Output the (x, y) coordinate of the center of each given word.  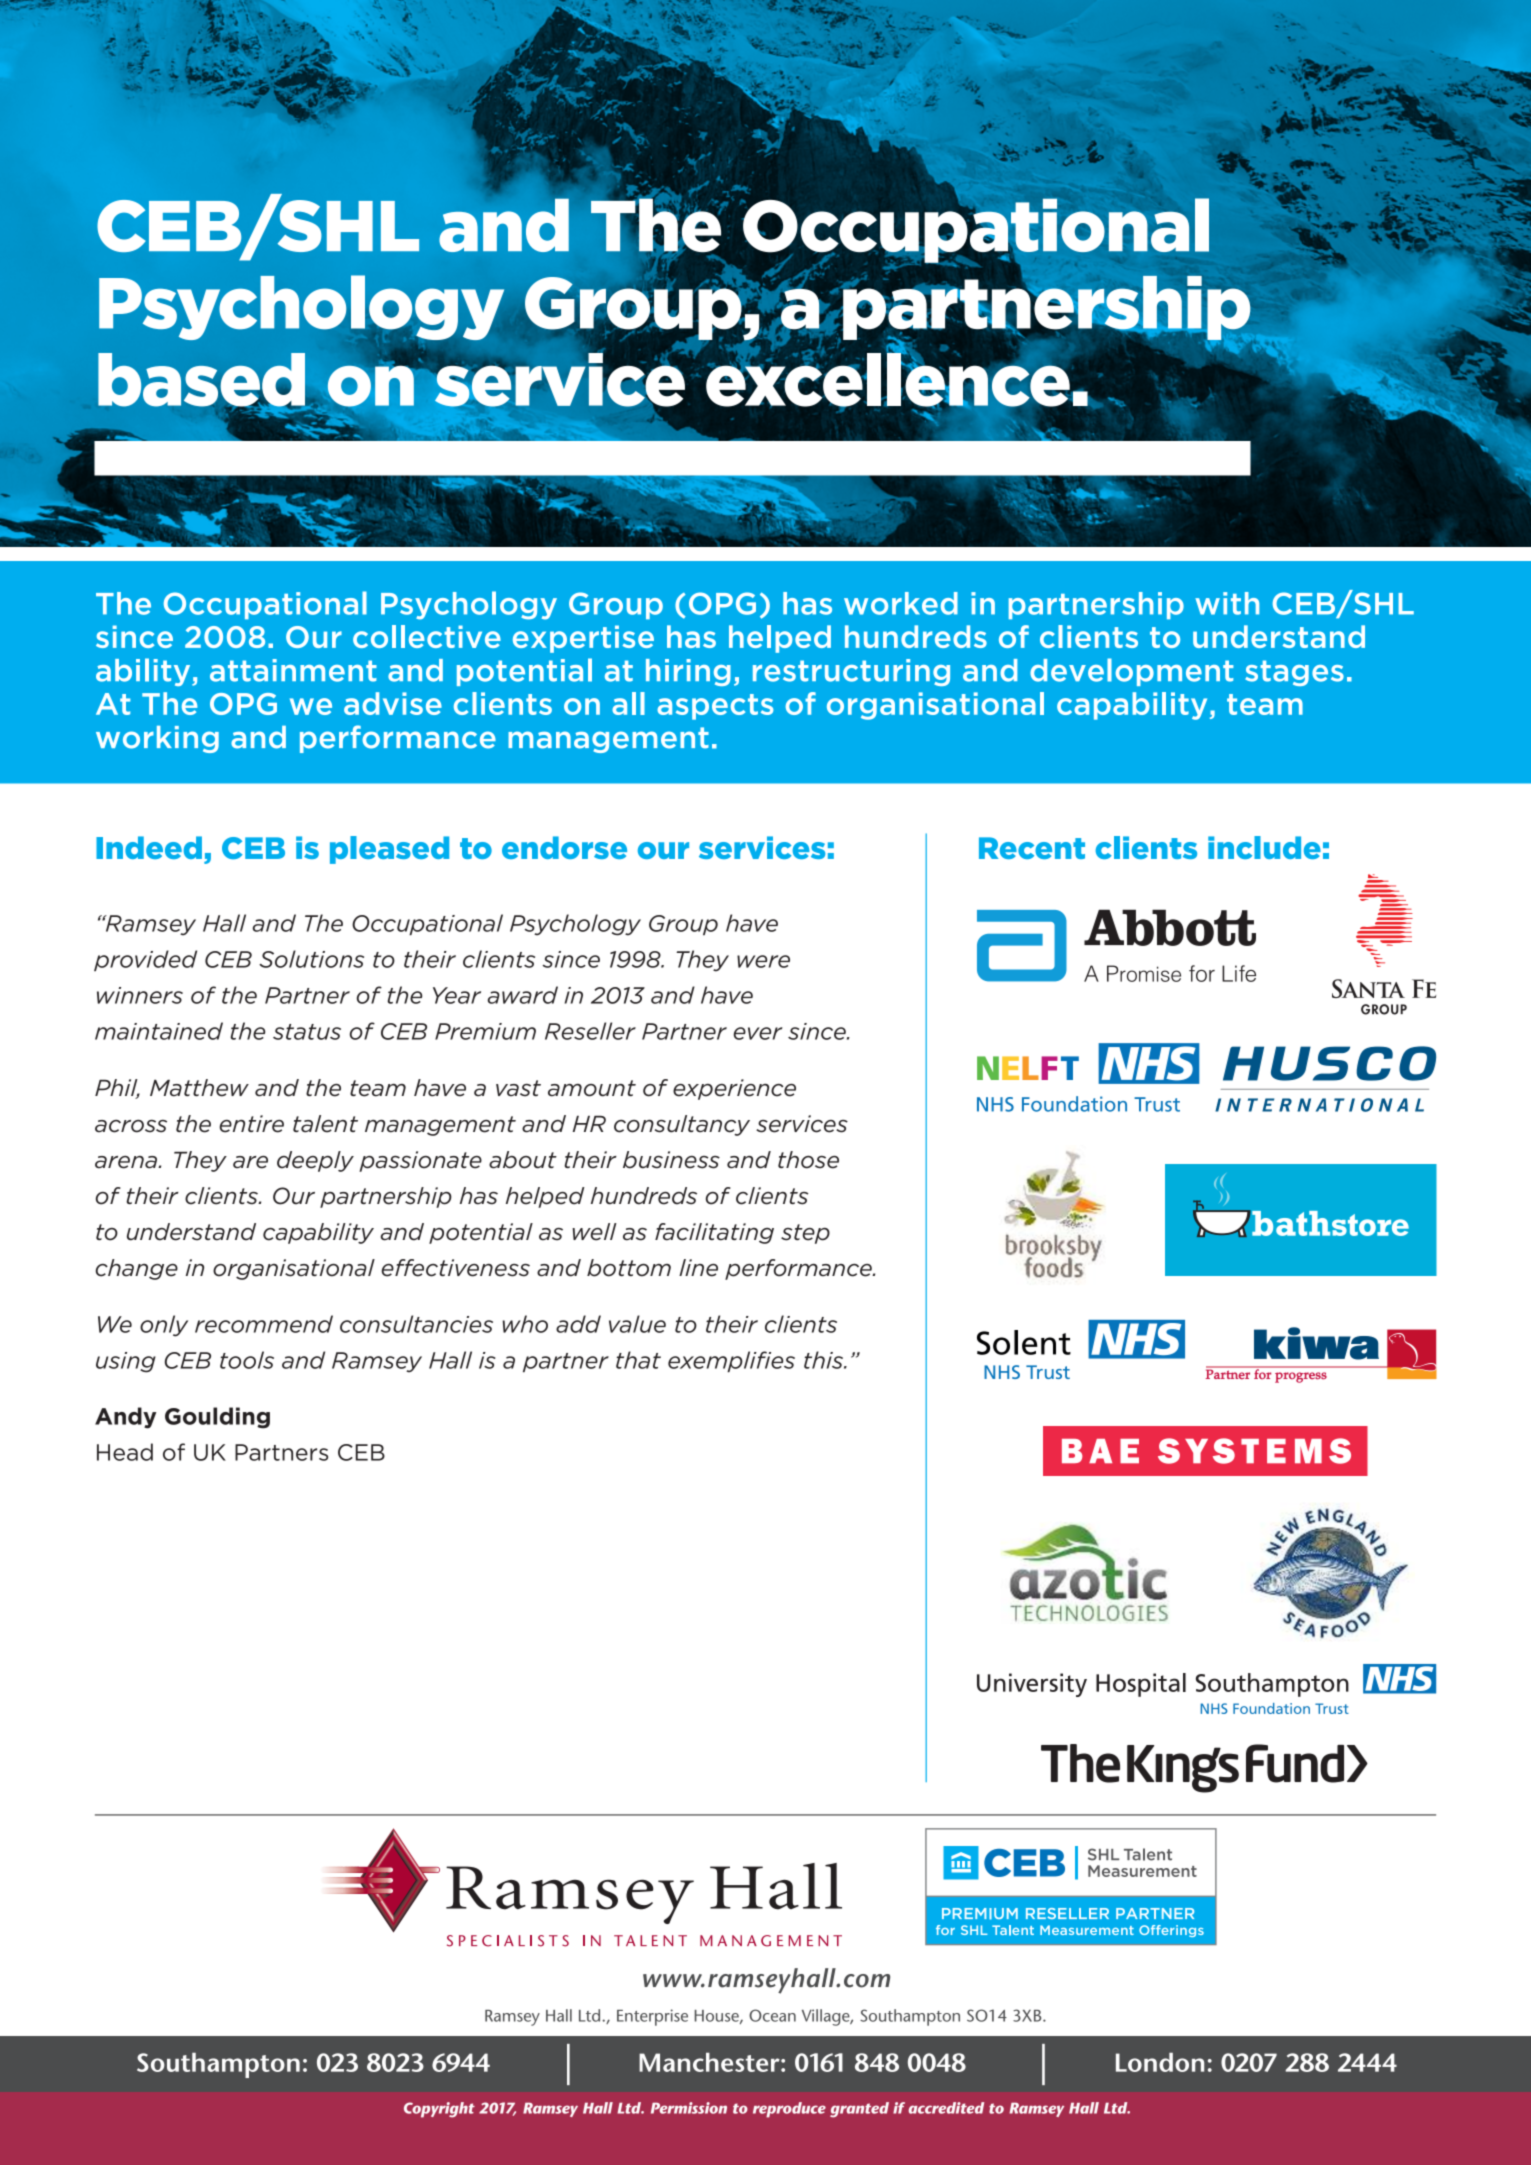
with (1227, 603)
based (201, 381)
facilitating (714, 1233)
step (805, 1234)
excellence (889, 380)
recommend (264, 1324)
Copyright (439, 2110)
